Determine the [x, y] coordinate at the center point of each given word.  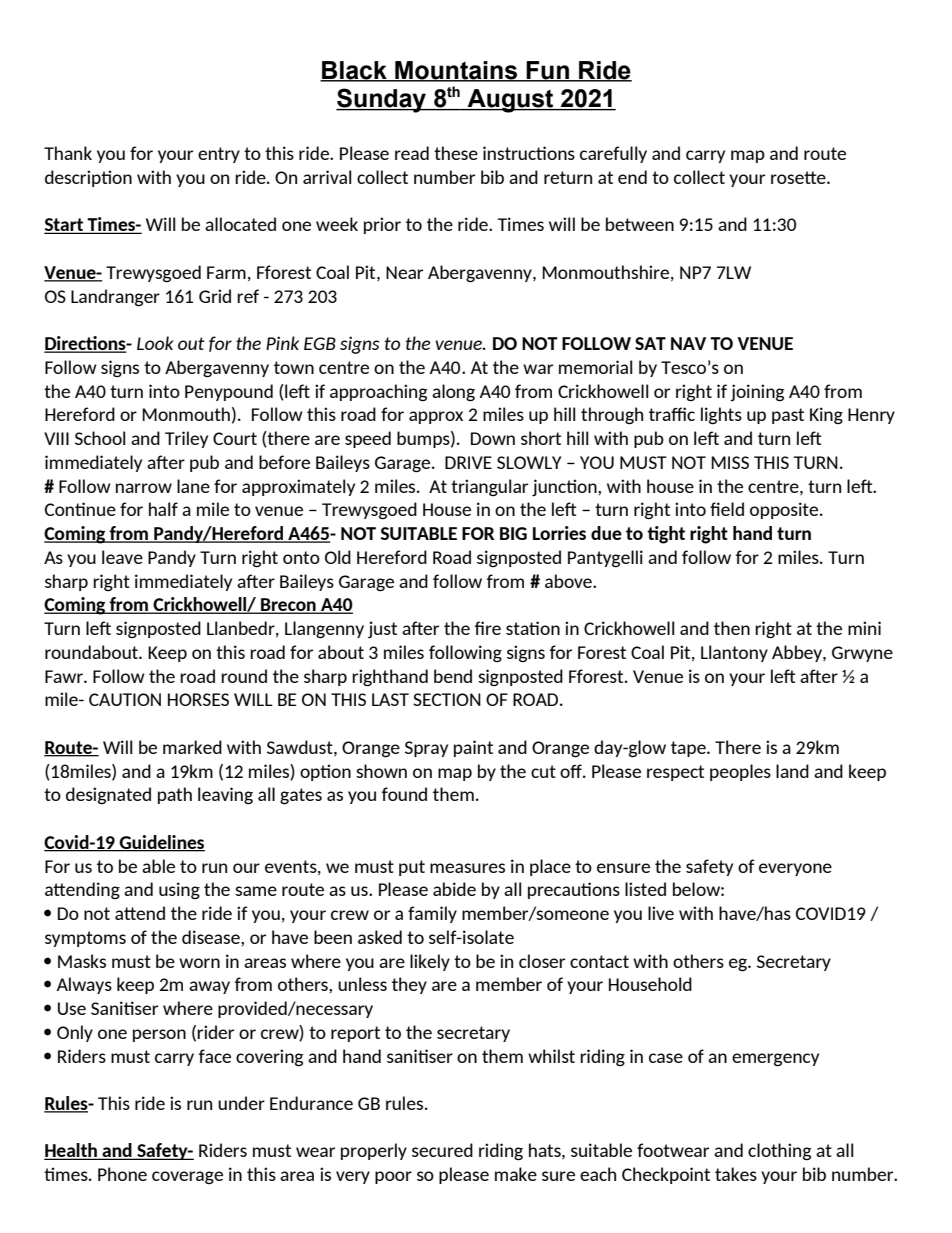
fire [488, 628]
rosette [799, 177]
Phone [122, 1174]
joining [757, 392]
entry [219, 155]
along [453, 393]
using [179, 890]
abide [454, 889]
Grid [215, 296]
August [510, 101]
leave [122, 557]
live [661, 913]
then [732, 628]
